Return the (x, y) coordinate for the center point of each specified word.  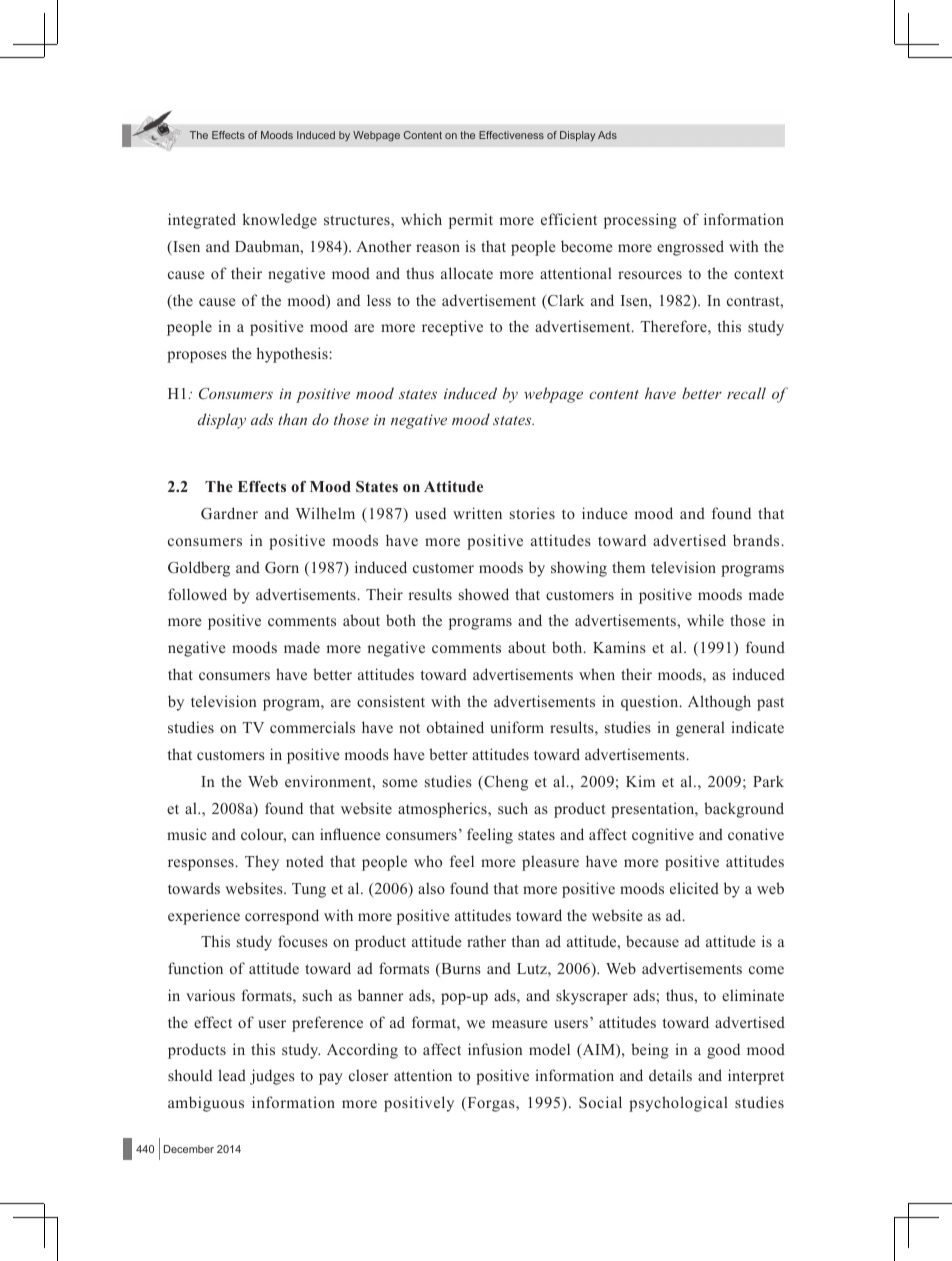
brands (757, 540)
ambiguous (206, 1104)
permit (471, 221)
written (477, 513)
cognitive (663, 836)
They (262, 863)
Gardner (229, 513)
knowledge (280, 221)
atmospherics (443, 810)
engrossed (690, 248)
